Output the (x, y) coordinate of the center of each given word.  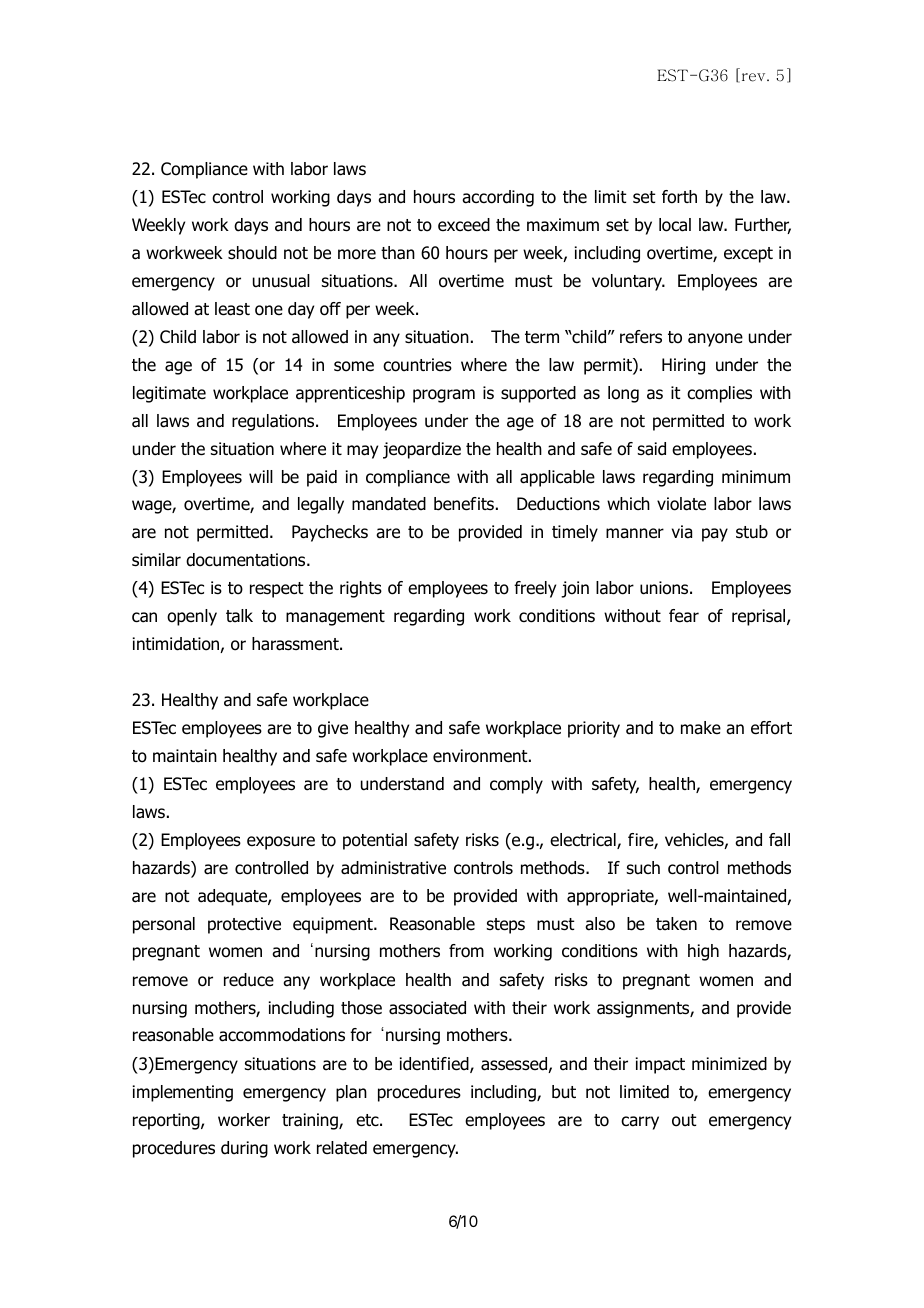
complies (719, 394)
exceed (464, 225)
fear (684, 616)
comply (516, 785)
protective (244, 925)
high (703, 952)
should (252, 253)
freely (535, 589)
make (701, 728)
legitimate (169, 394)
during (244, 1149)
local (675, 225)
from (466, 951)
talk (239, 616)
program (444, 396)
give (333, 729)
